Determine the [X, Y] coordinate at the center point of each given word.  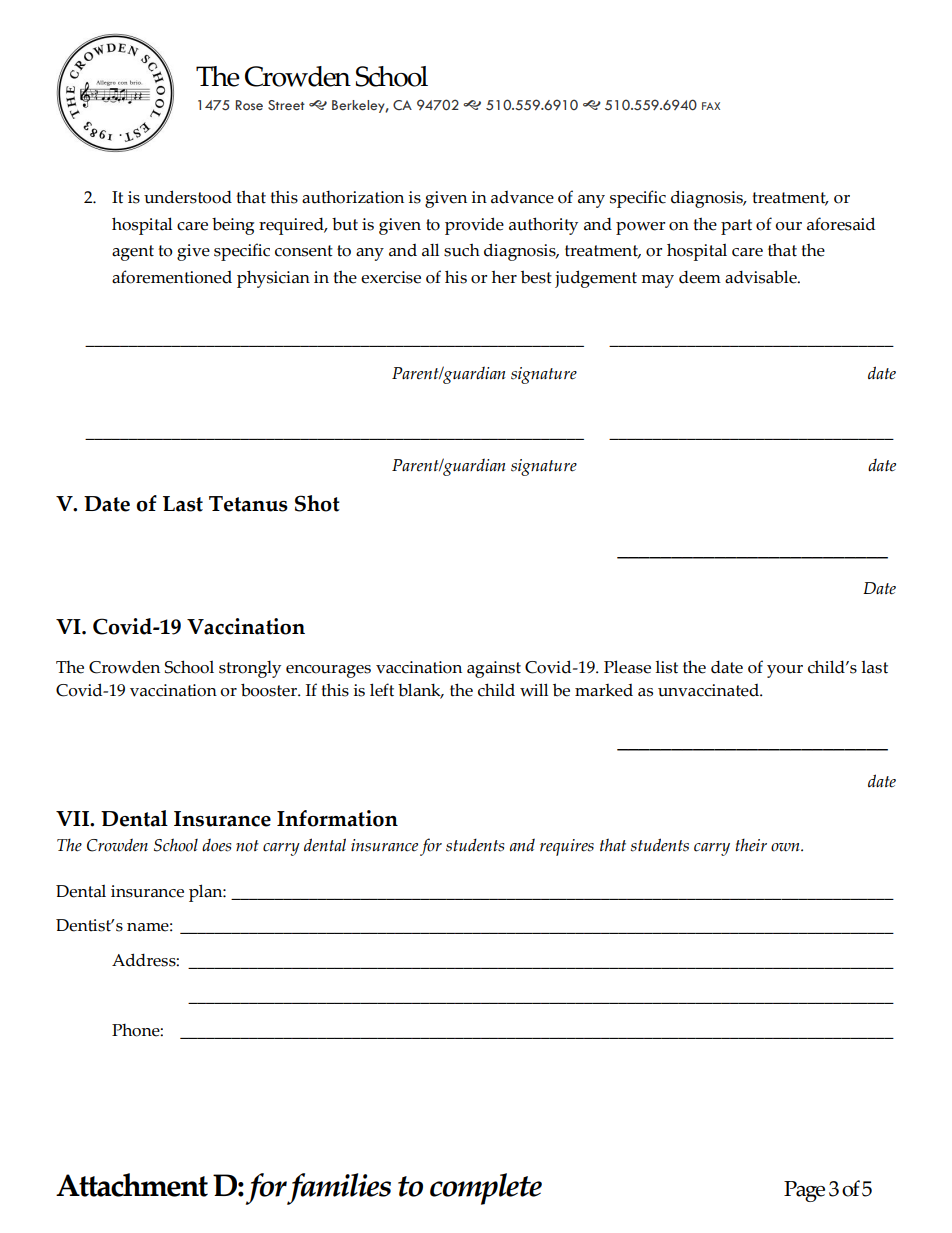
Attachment [132, 1185]
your [785, 671]
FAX [711, 106]
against [494, 669]
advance [522, 197]
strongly [250, 669]
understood [188, 197]
